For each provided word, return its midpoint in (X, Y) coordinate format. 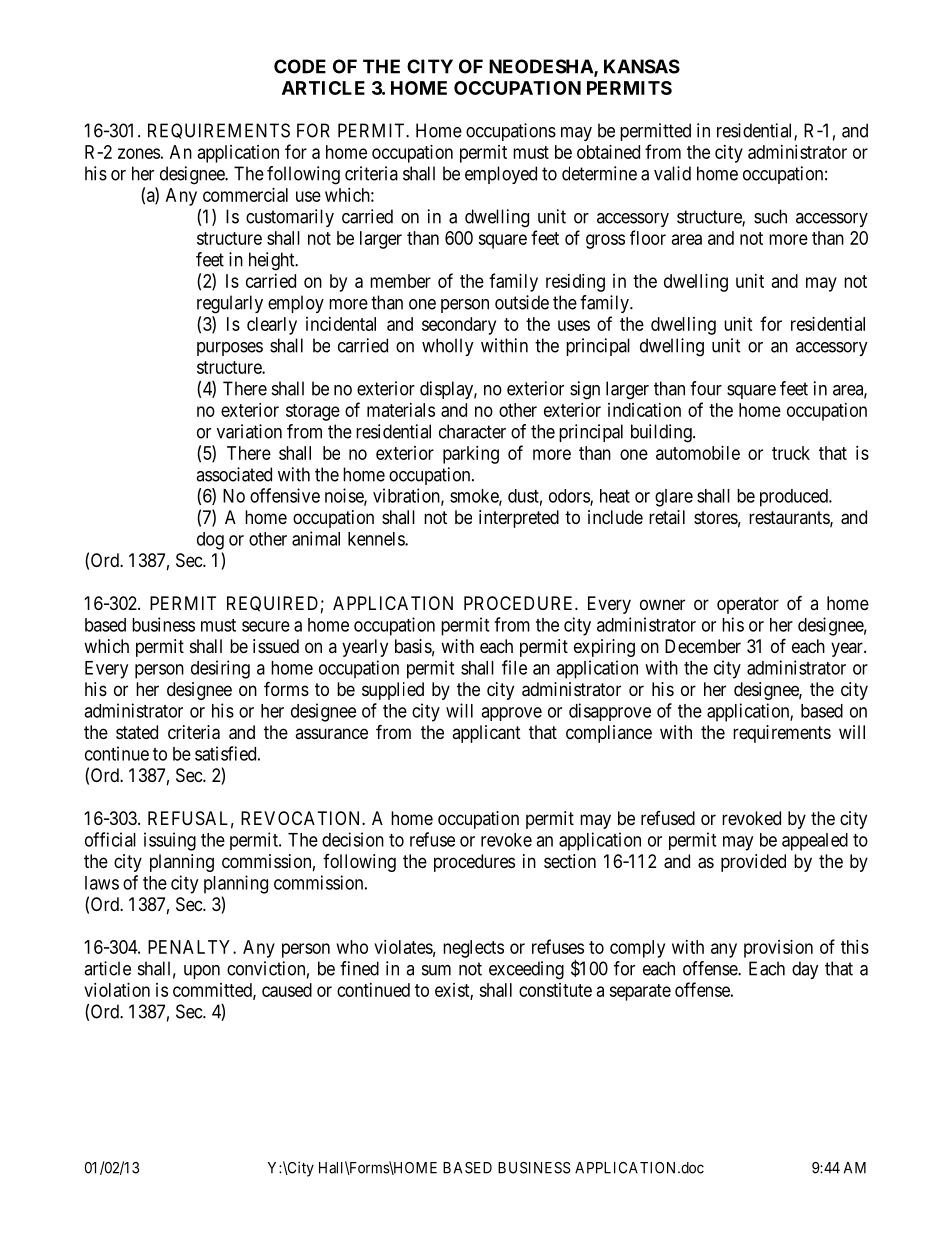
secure (266, 626)
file (514, 667)
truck (791, 453)
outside (522, 302)
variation (249, 431)
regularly (230, 304)
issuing (170, 841)
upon (202, 972)
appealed (815, 842)
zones (139, 153)
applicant (486, 734)
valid (672, 173)
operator (748, 605)
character (472, 431)
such (770, 216)
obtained (608, 152)
